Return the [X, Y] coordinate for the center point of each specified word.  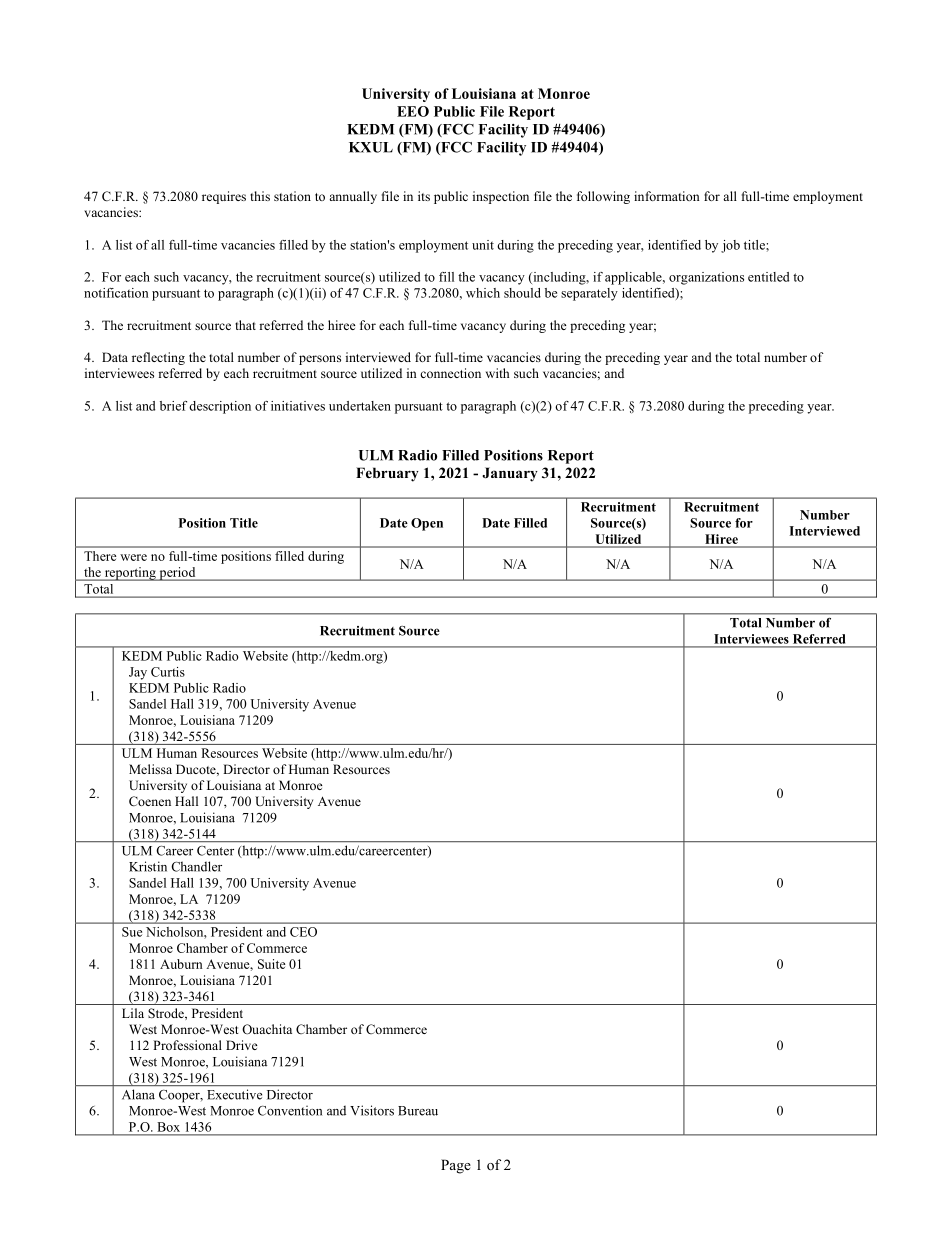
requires [224, 197]
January [510, 474]
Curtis [168, 672]
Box [169, 1127]
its [424, 196]
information [667, 196]
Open [427, 524]
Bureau [418, 1111]
